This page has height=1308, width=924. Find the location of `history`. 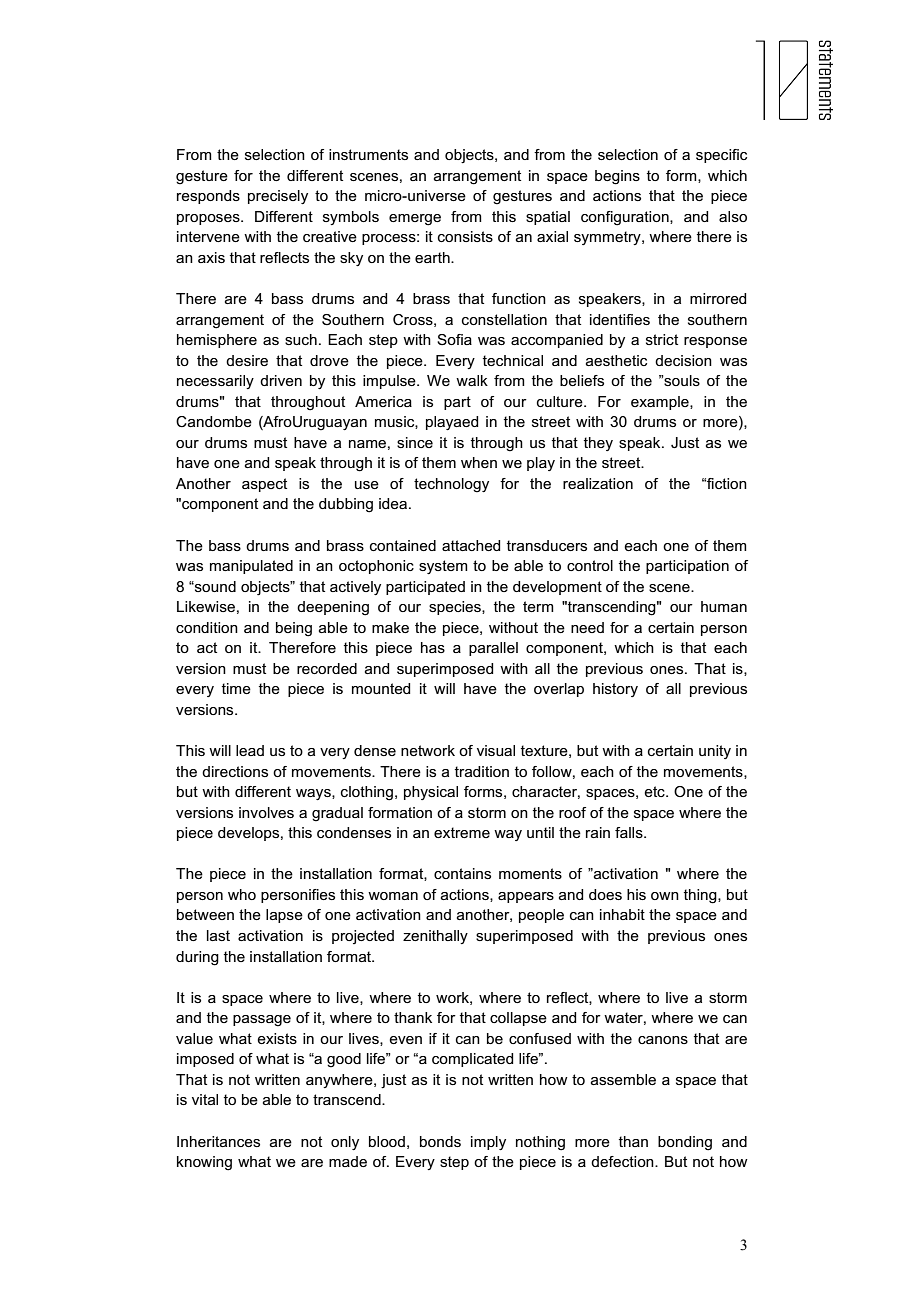

history is located at coordinates (615, 690).
